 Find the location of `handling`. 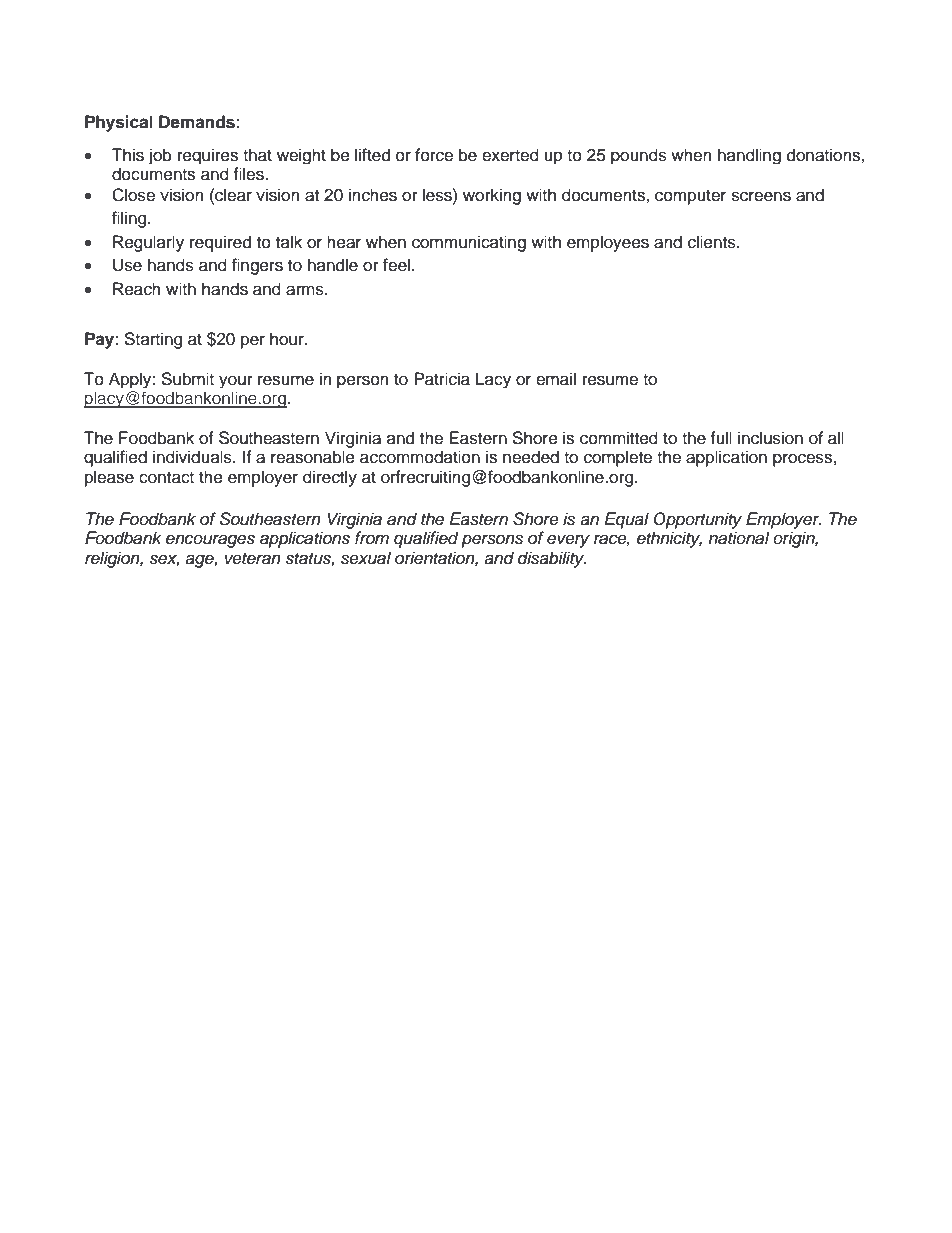

handling is located at coordinates (749, 156).
